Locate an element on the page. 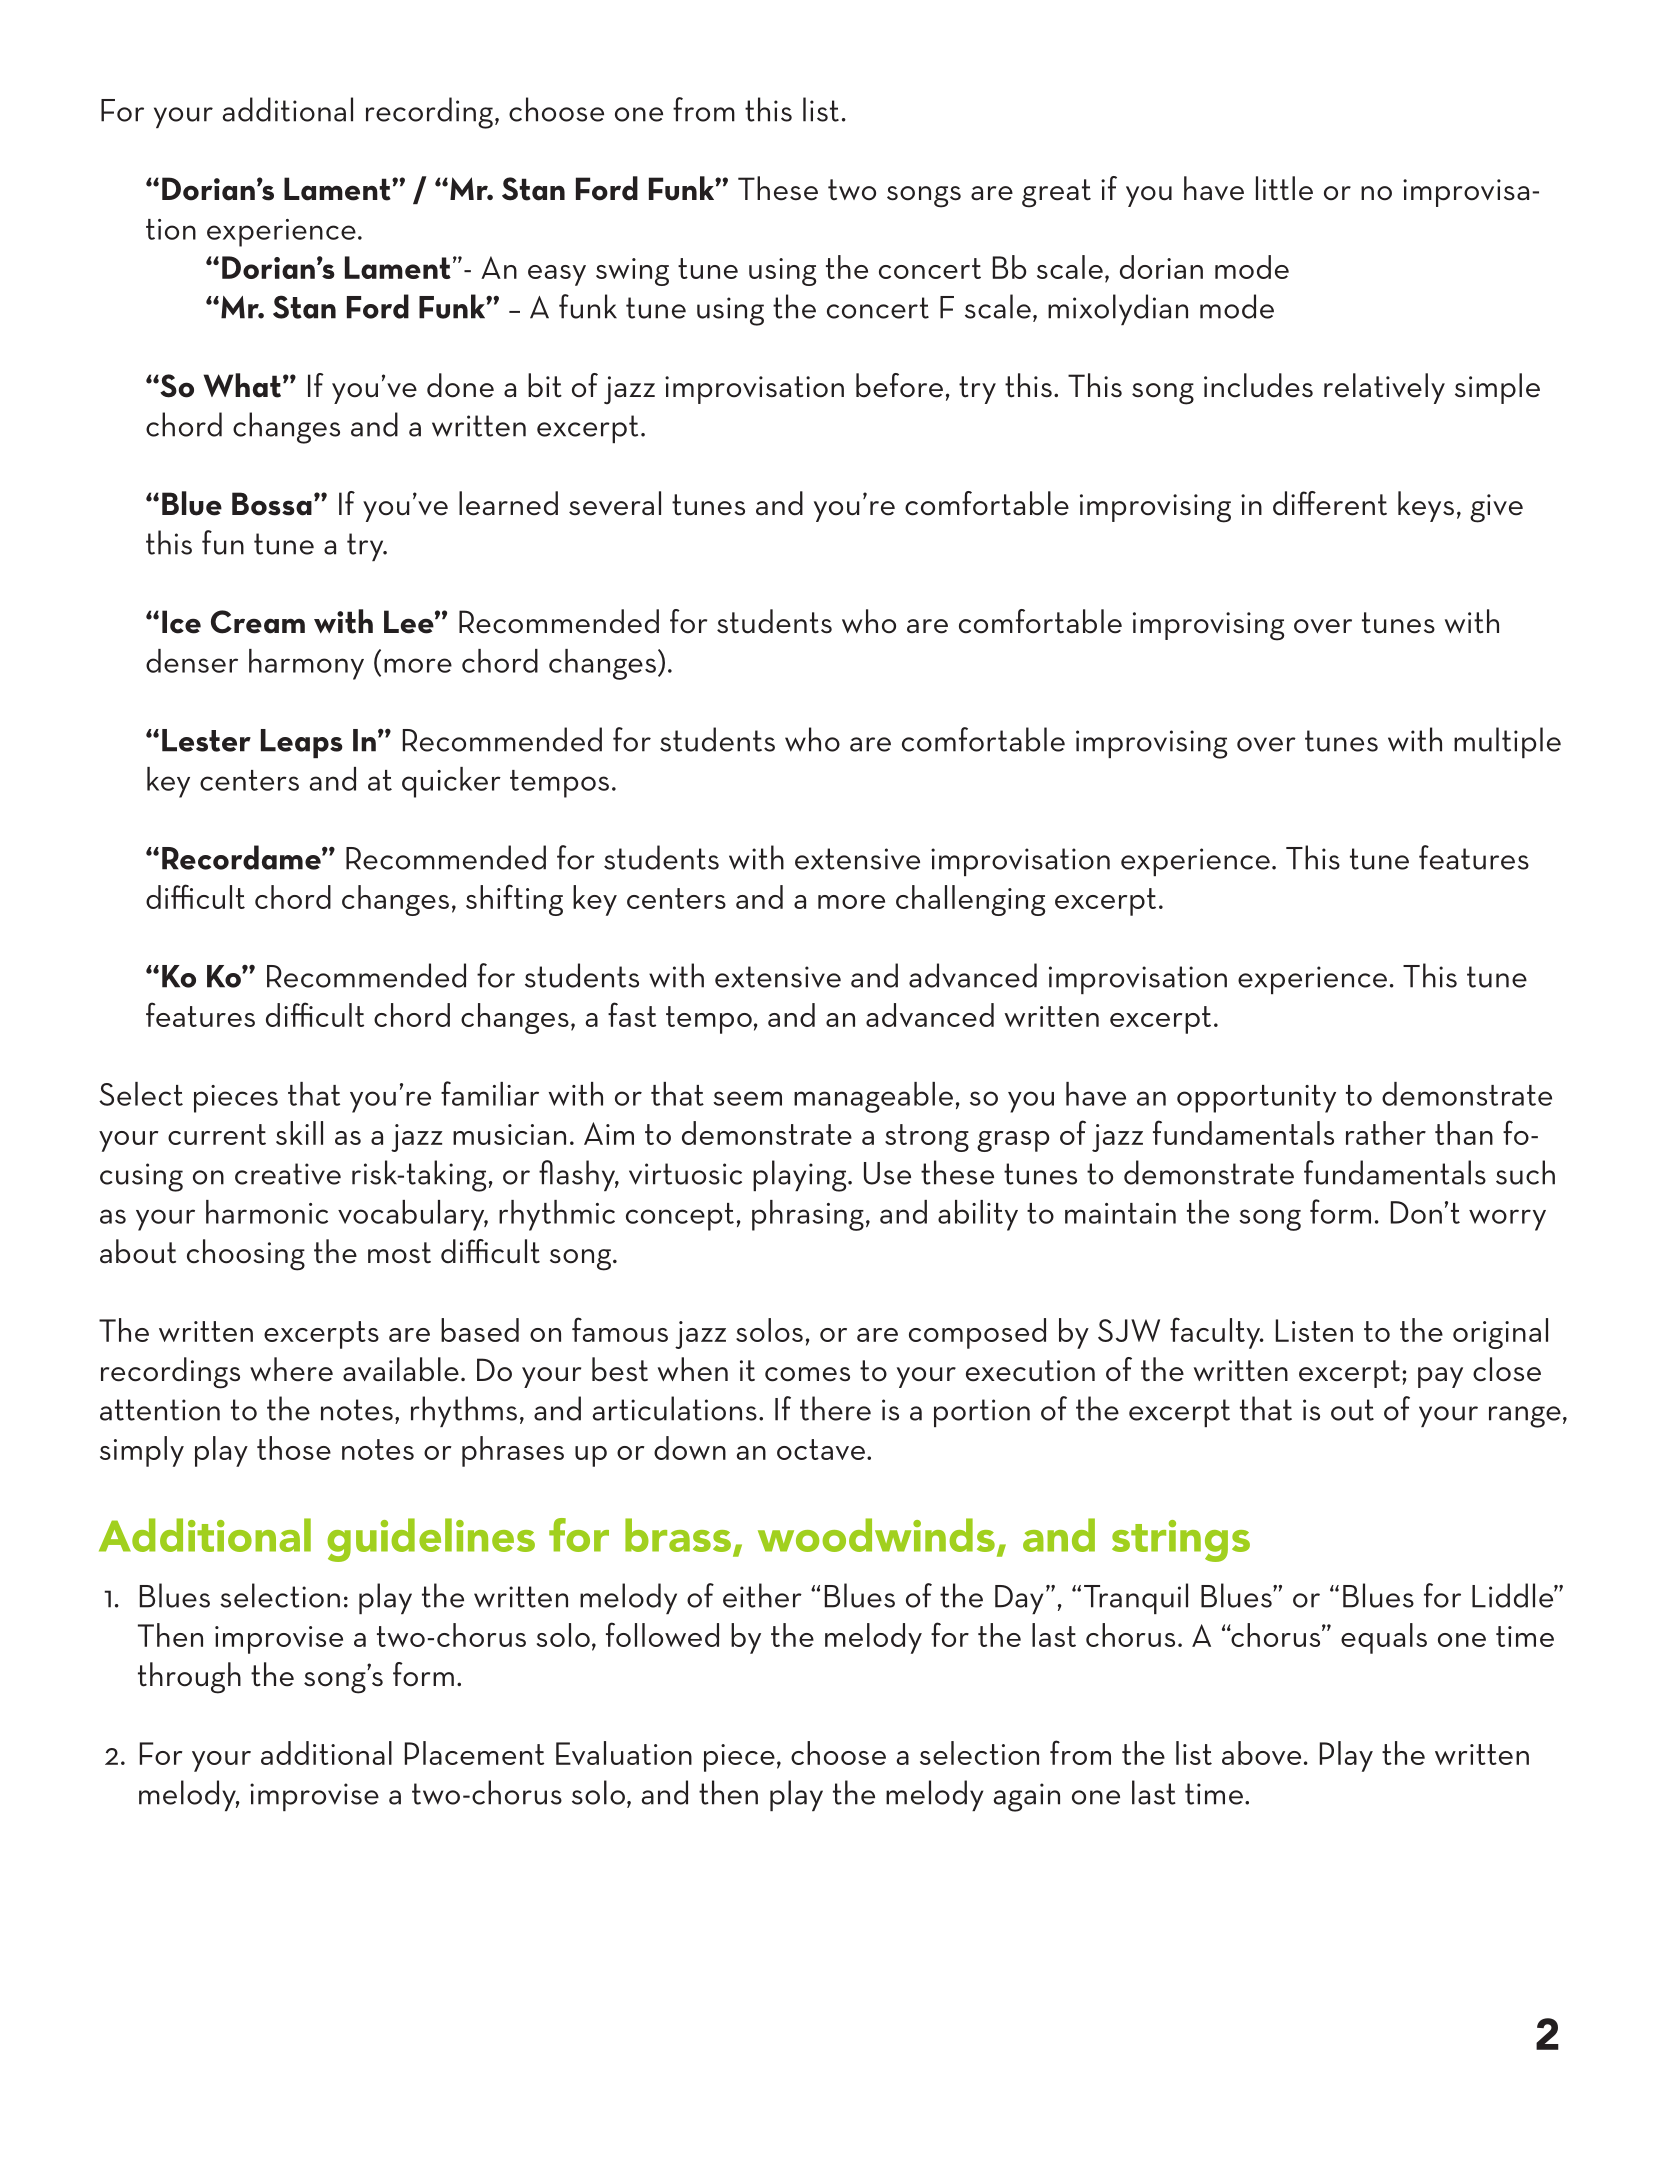 This page has height=2165, width=1673. through is located at coordinates (189, 1678).
